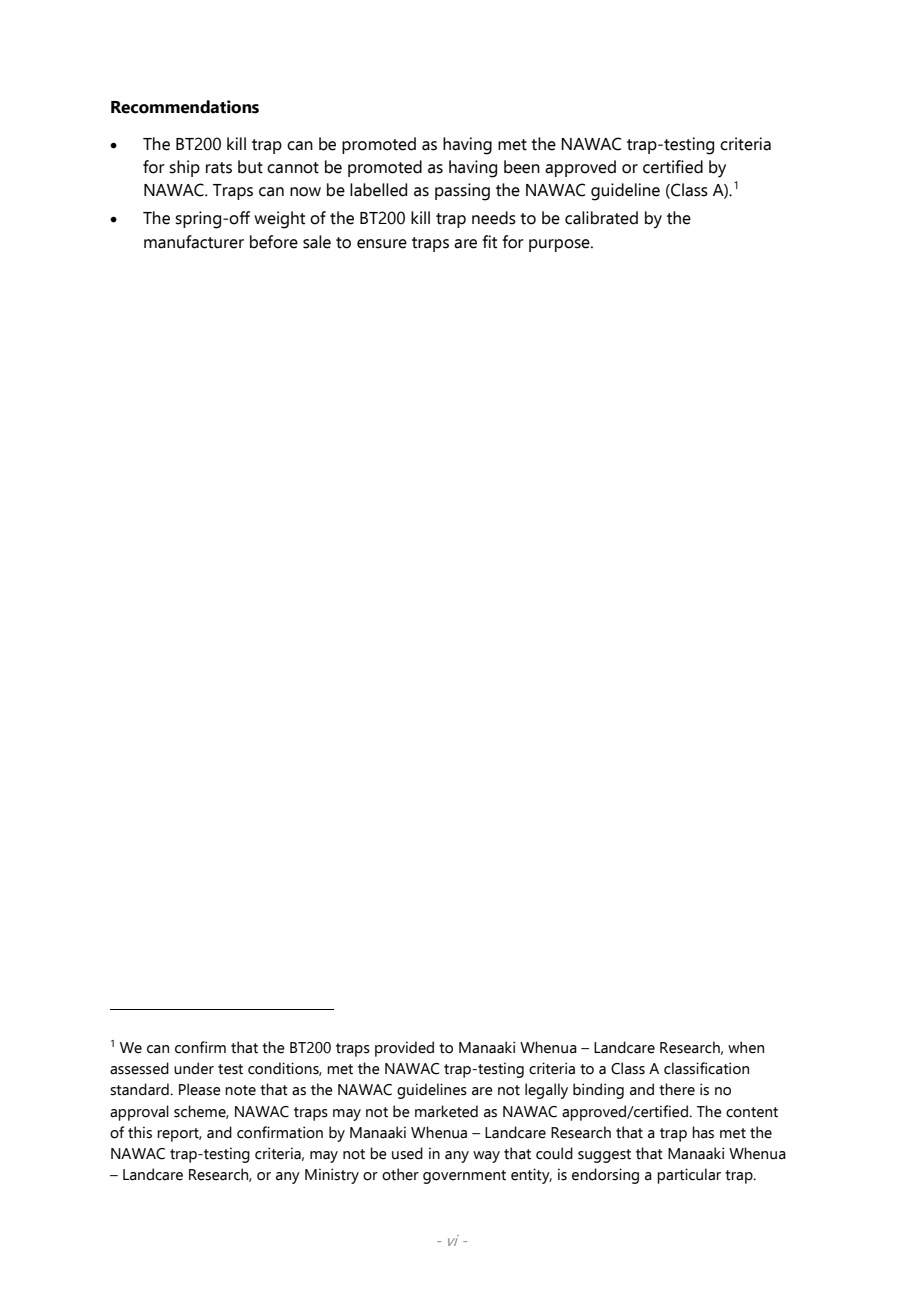 Image resolution: width=924 pixels, height=1308 pixels. I want to click on there, so click(677, 1089).
